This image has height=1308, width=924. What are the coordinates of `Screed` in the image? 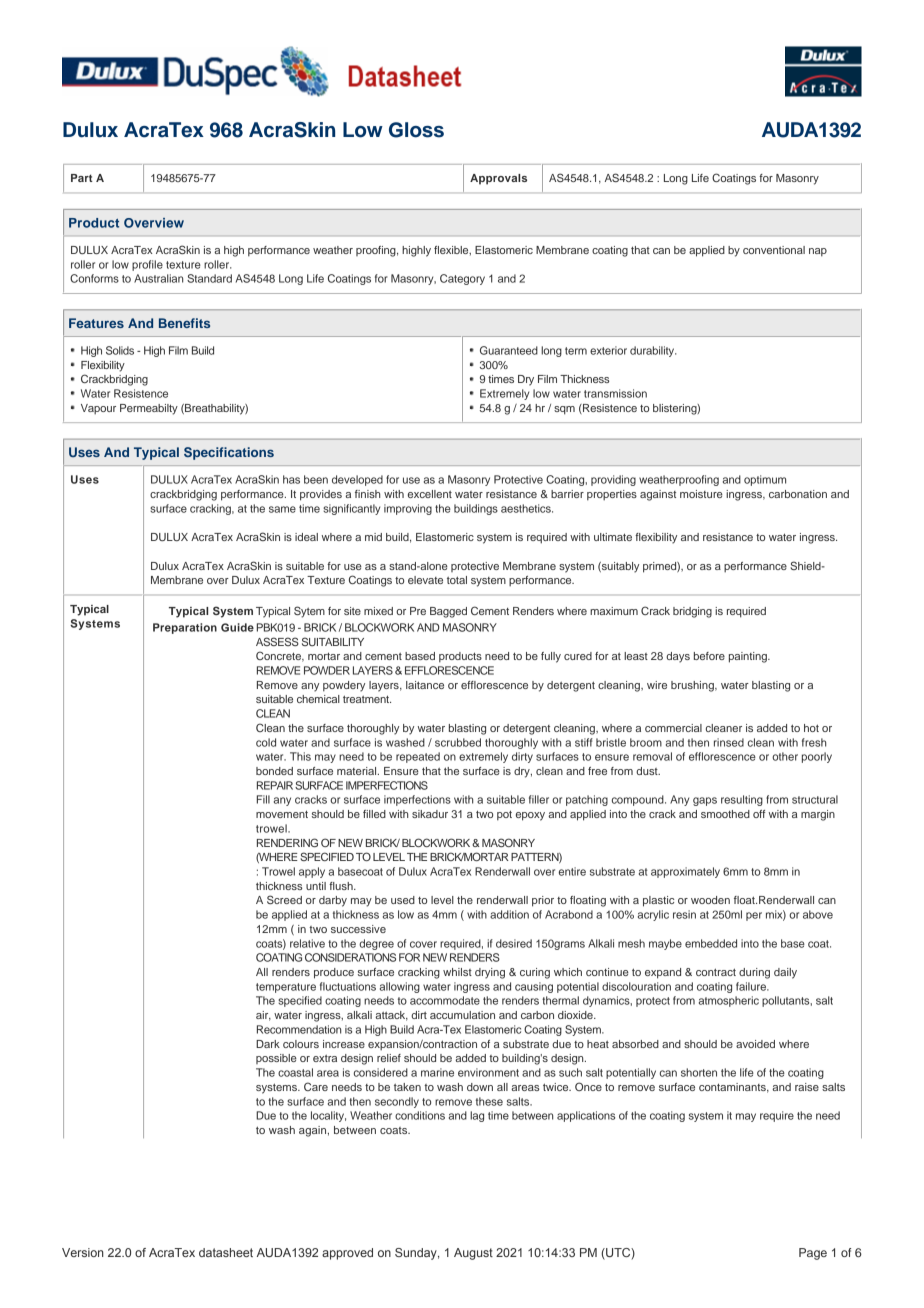 It's located at (284, 899).
